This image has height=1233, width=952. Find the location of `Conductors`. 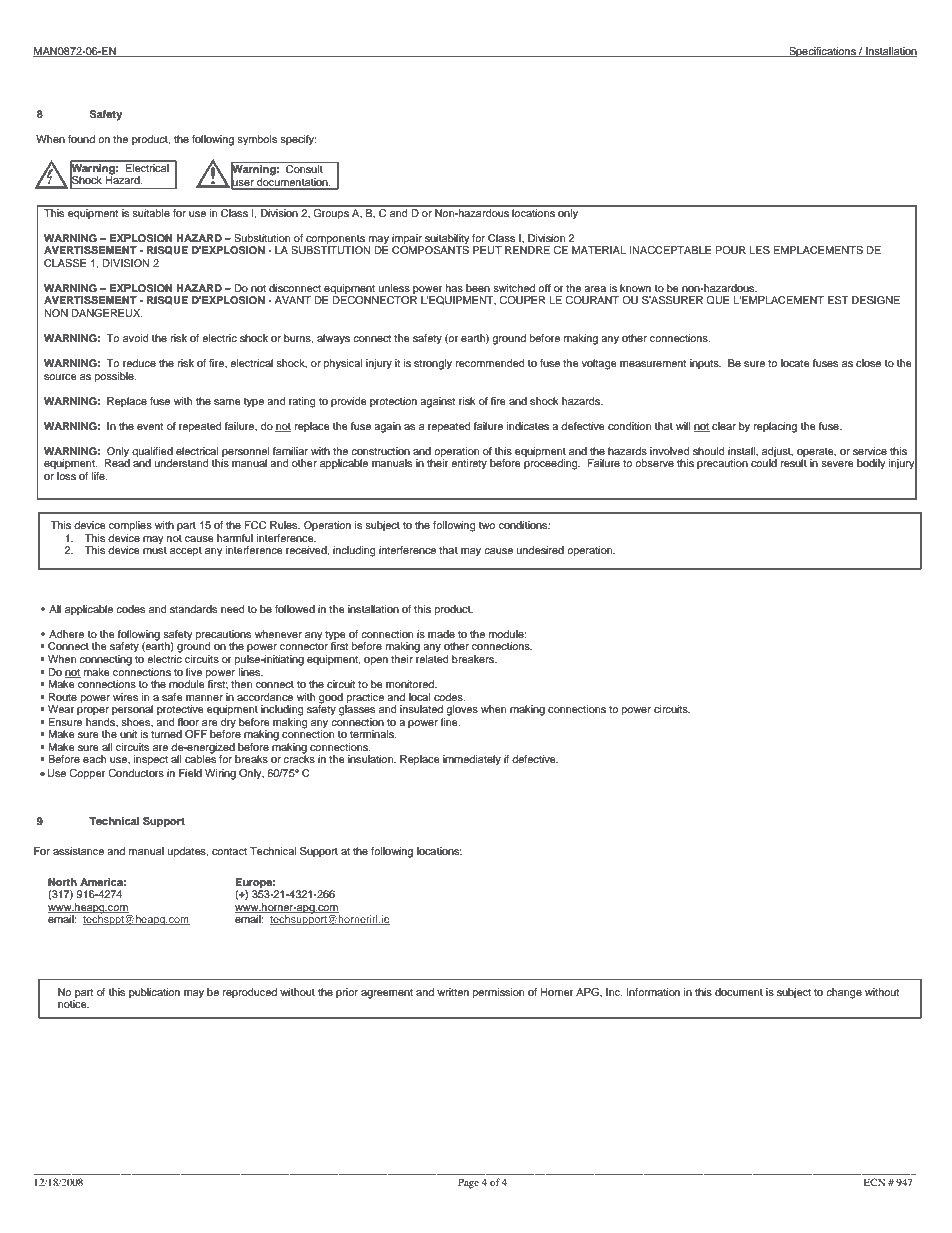

Conductors is located at coordinates (136, 773).
